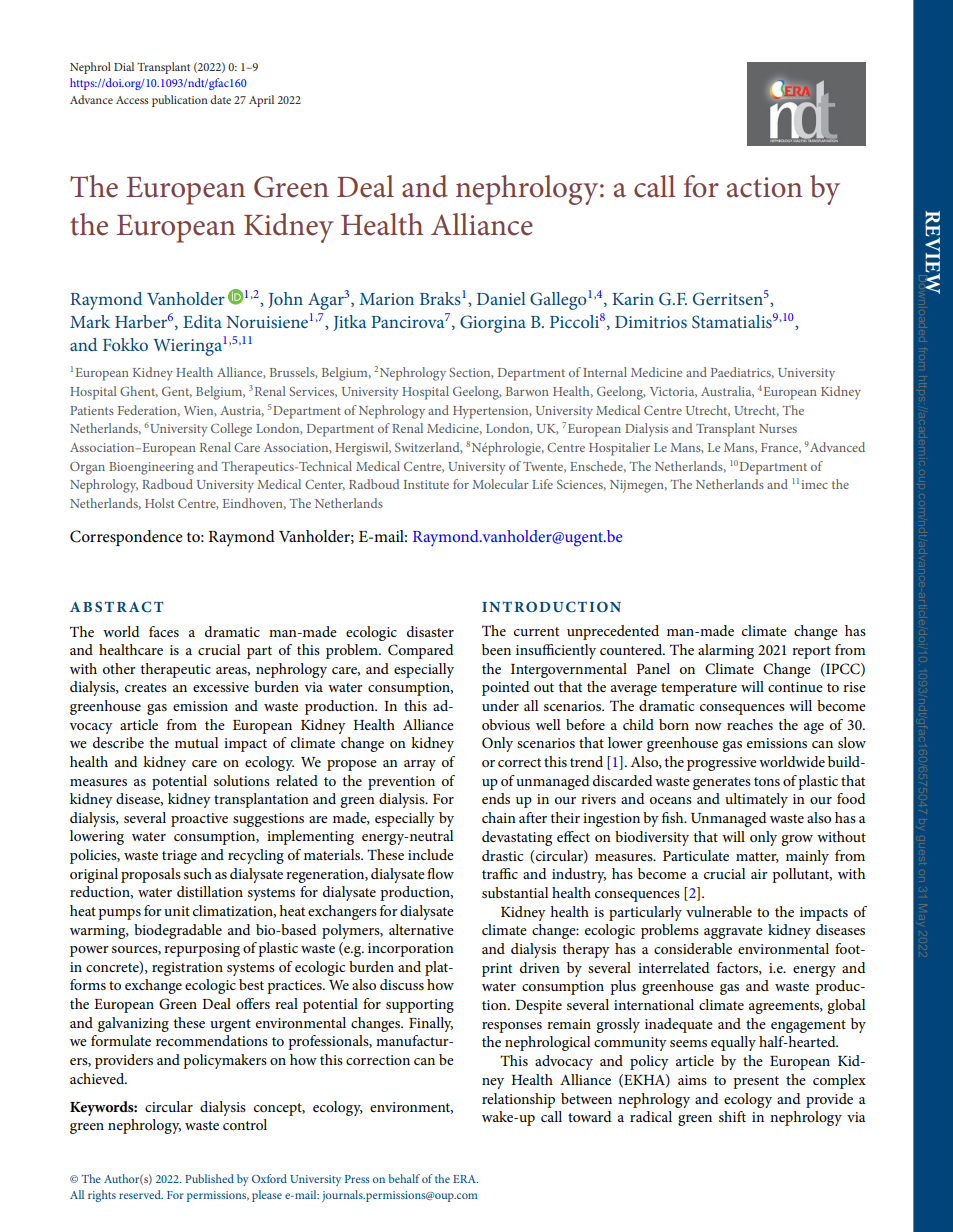  What do you see at coordinates (496, 649) in the screenshot?
I see `been` at bounding box center [496, 649].
